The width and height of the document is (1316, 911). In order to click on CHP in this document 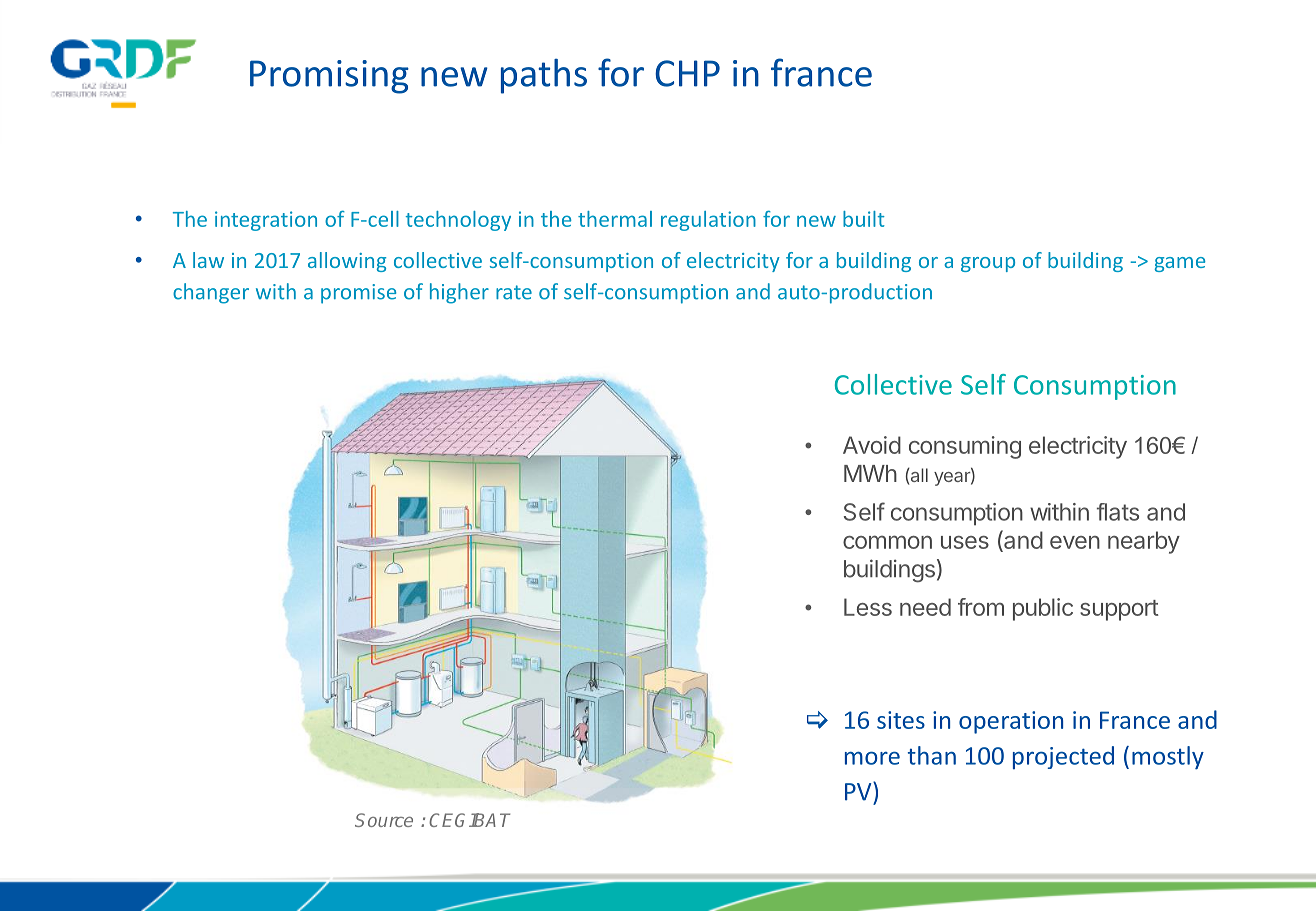, I will do `click(687, 73)`.
